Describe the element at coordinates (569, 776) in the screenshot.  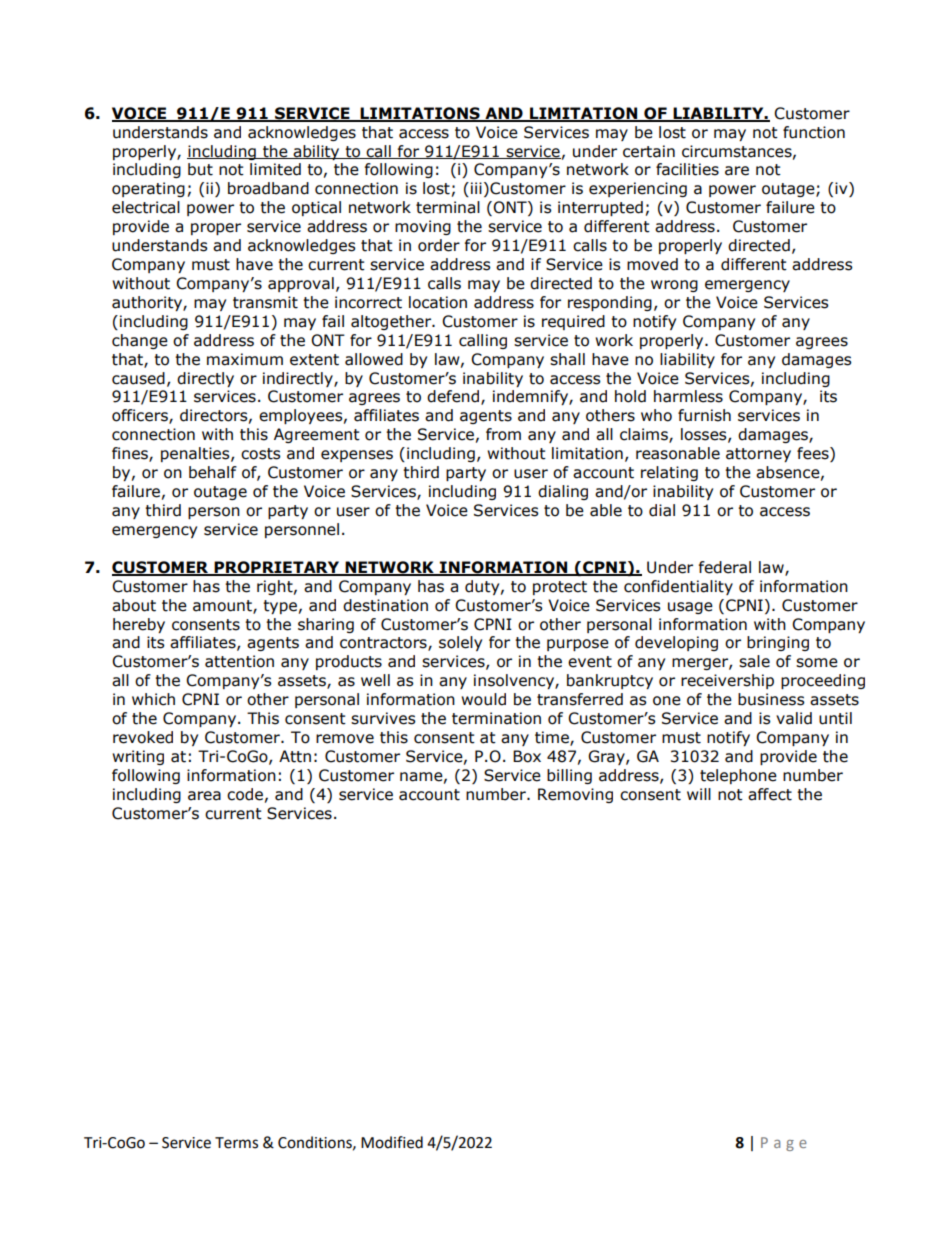
I see `billing` at that location.
